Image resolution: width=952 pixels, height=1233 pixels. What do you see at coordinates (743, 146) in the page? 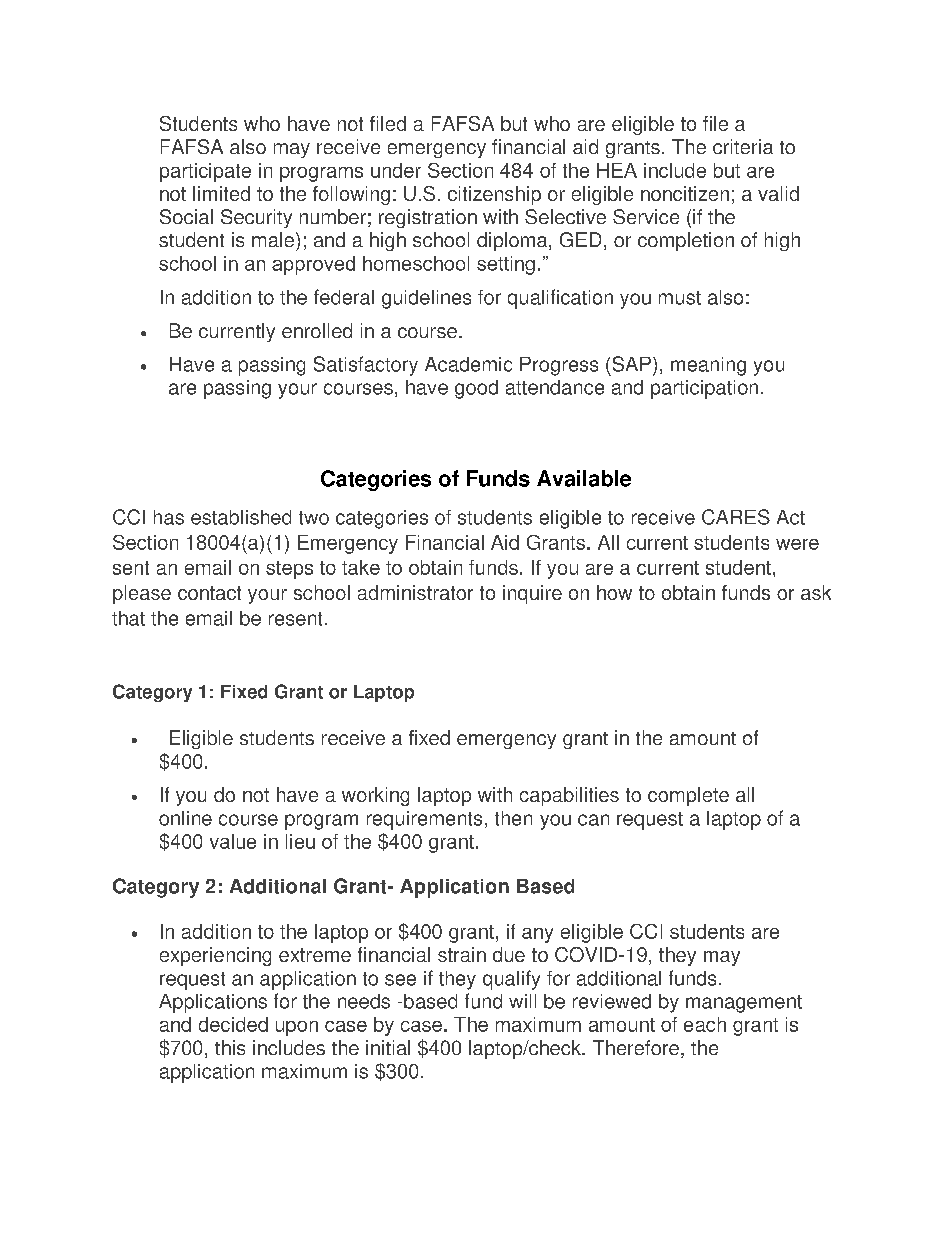
I see `criteria` at bounding box center [743, 146].
